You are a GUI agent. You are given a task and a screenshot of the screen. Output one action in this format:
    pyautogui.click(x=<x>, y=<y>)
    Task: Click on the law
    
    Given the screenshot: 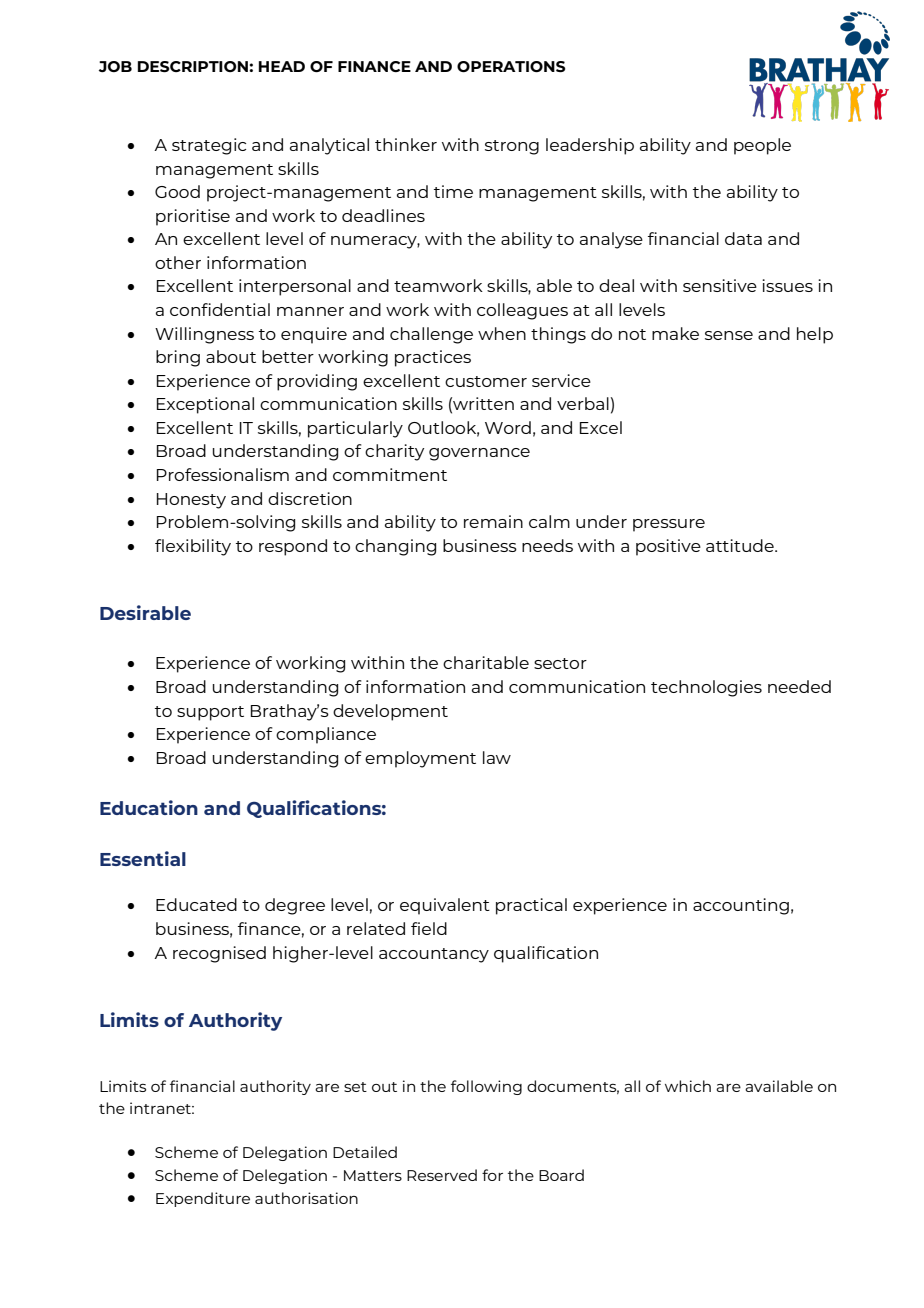 What is the action you would take?
    pyautogui.click(x=497, y=757)
